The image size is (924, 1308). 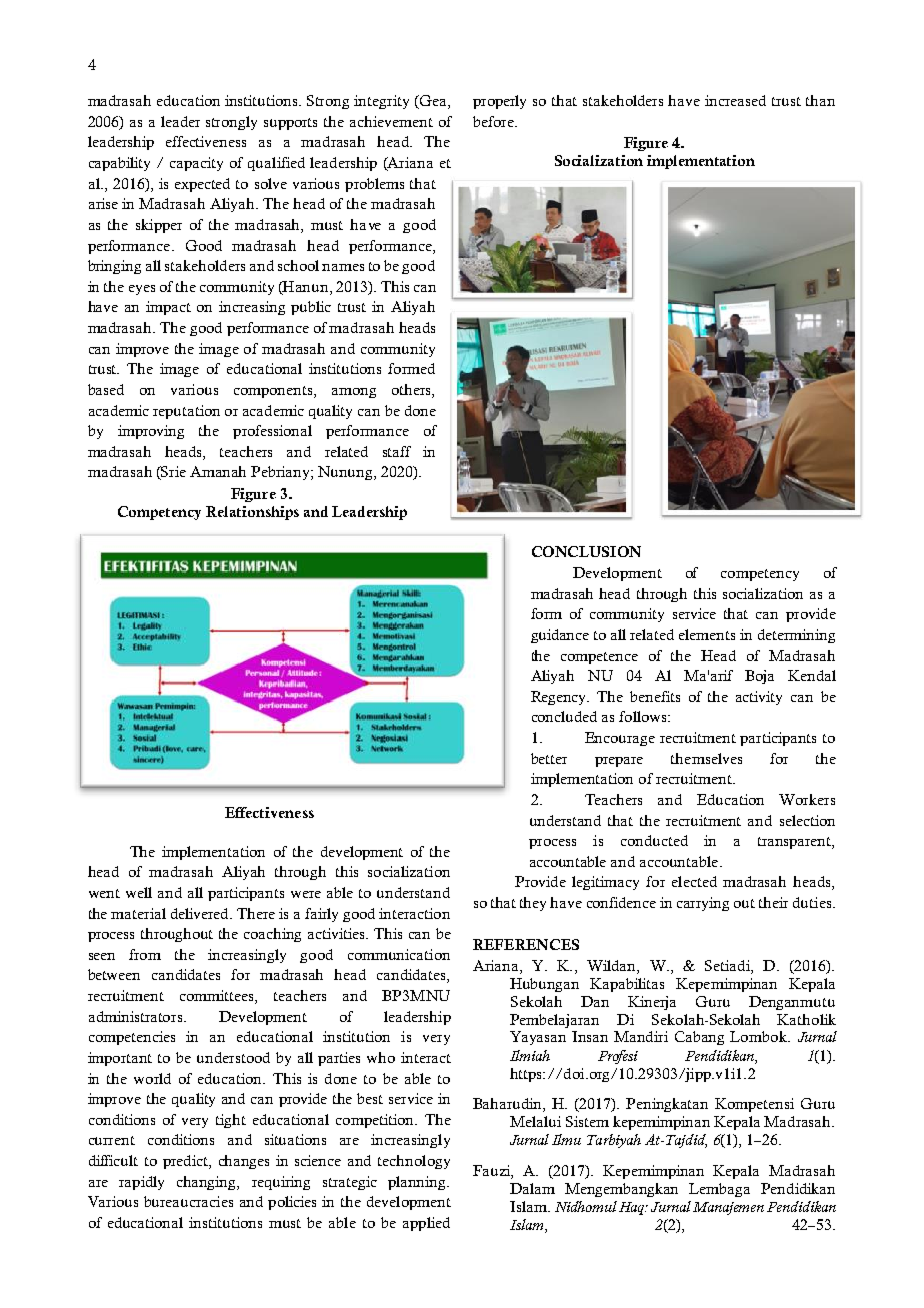 I want to click on bureaucracies, so click(x=188, y=1201).
